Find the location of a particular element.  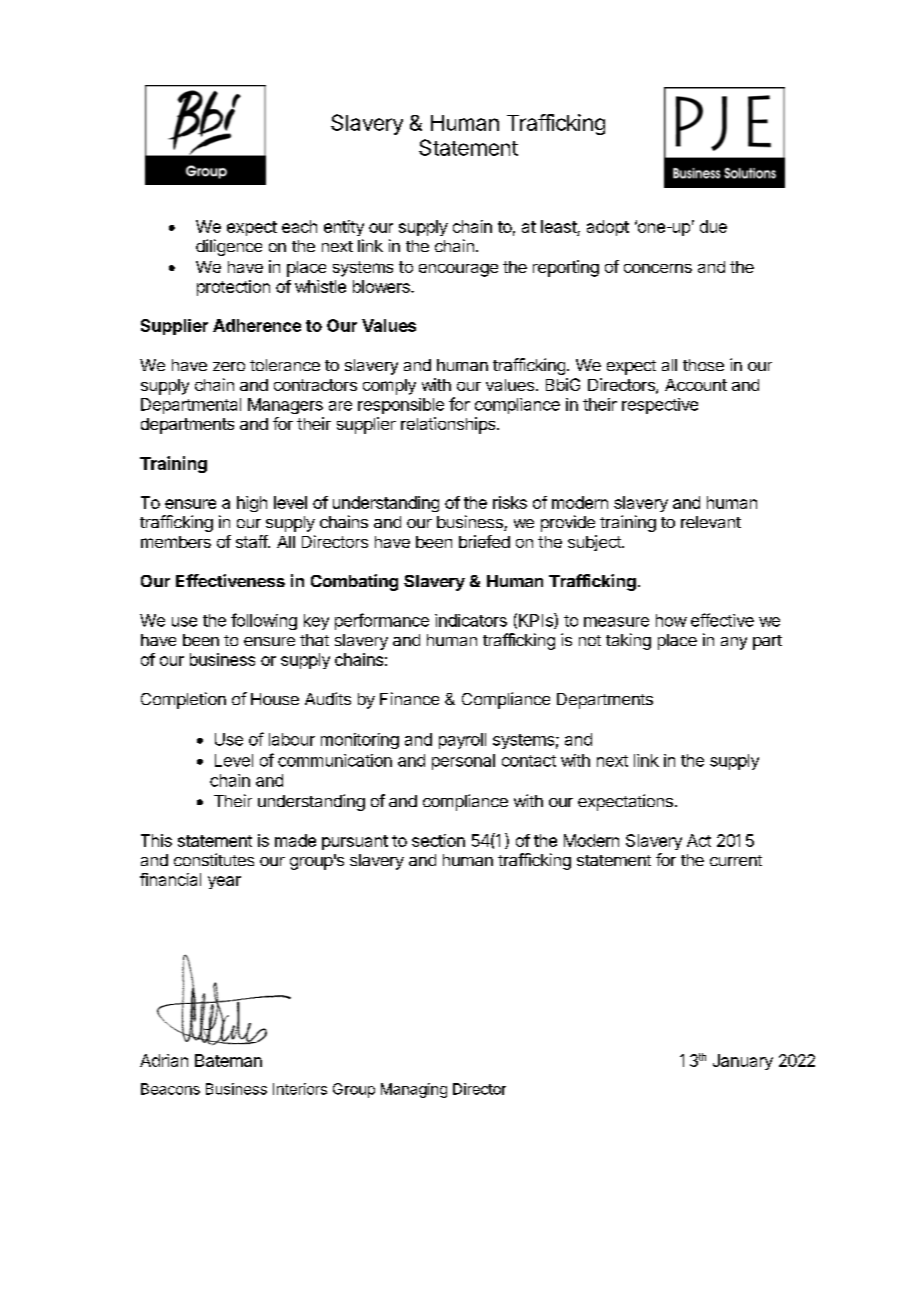

staff is located at coordinates (252, 541).
